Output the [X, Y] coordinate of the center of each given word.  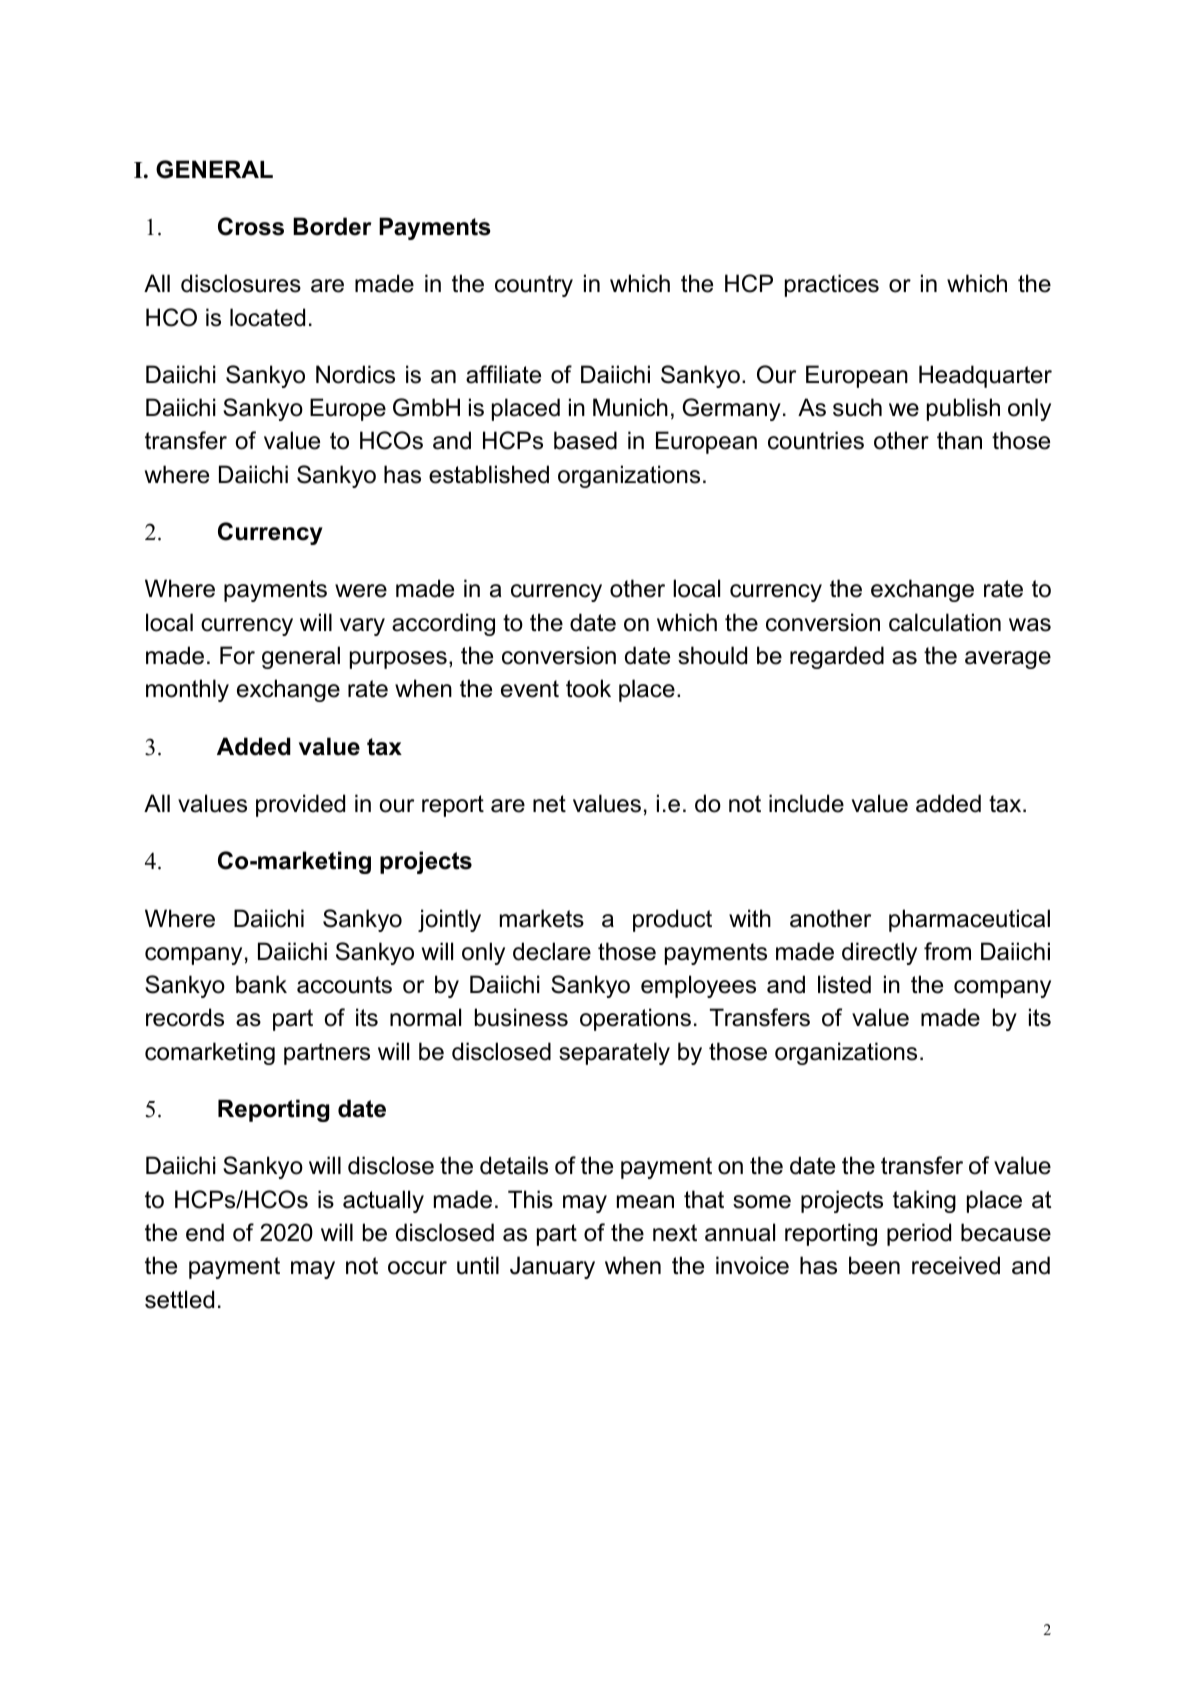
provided [300, 805]
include [806, 803]
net [549, 804]
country [534, 286]
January [552, 1267]
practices [832, 285]
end [205, 1232]
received [956, 1265]
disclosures [241, 283]
